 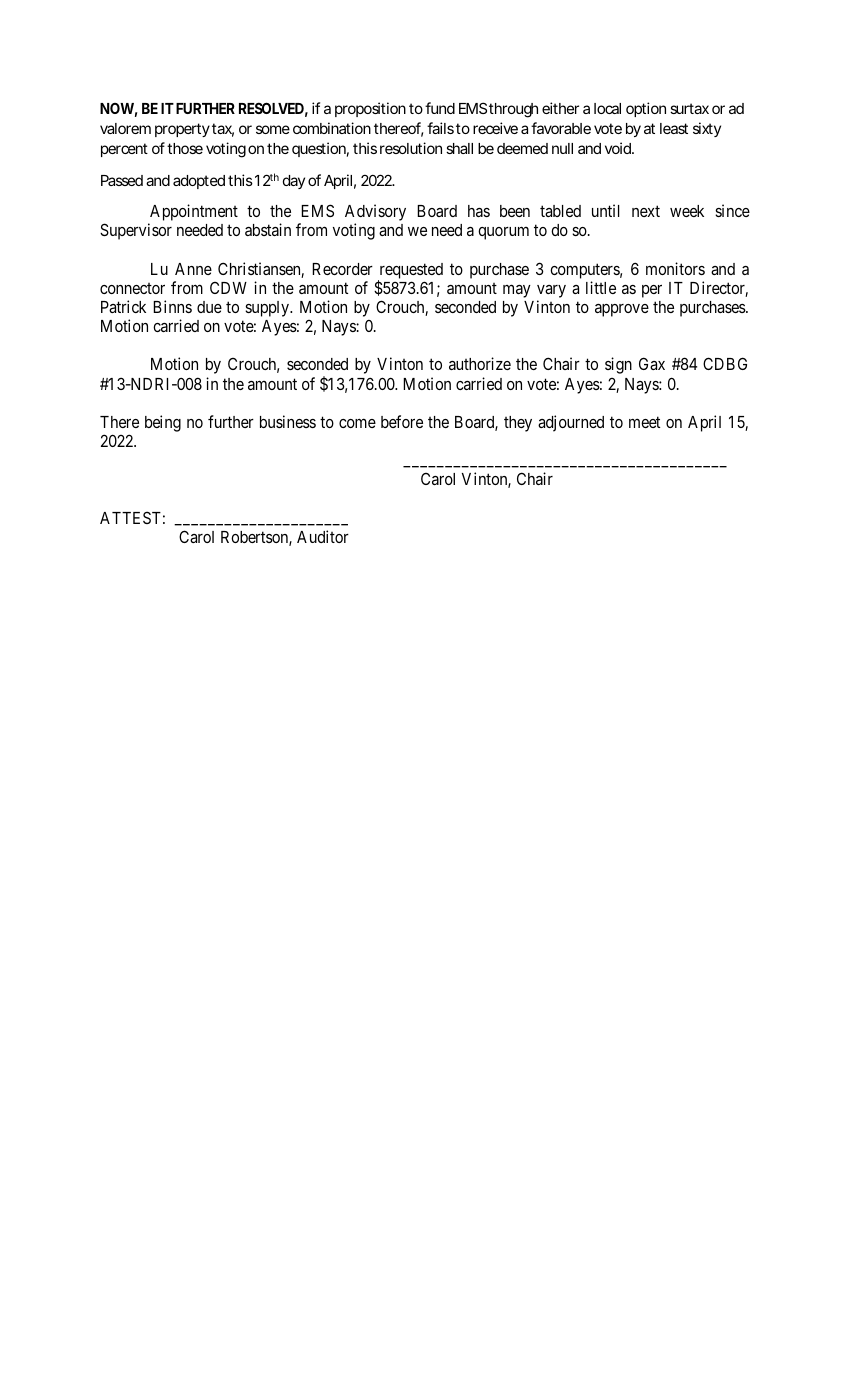 I want to click on Auditor, so click(x=323, y=536).
